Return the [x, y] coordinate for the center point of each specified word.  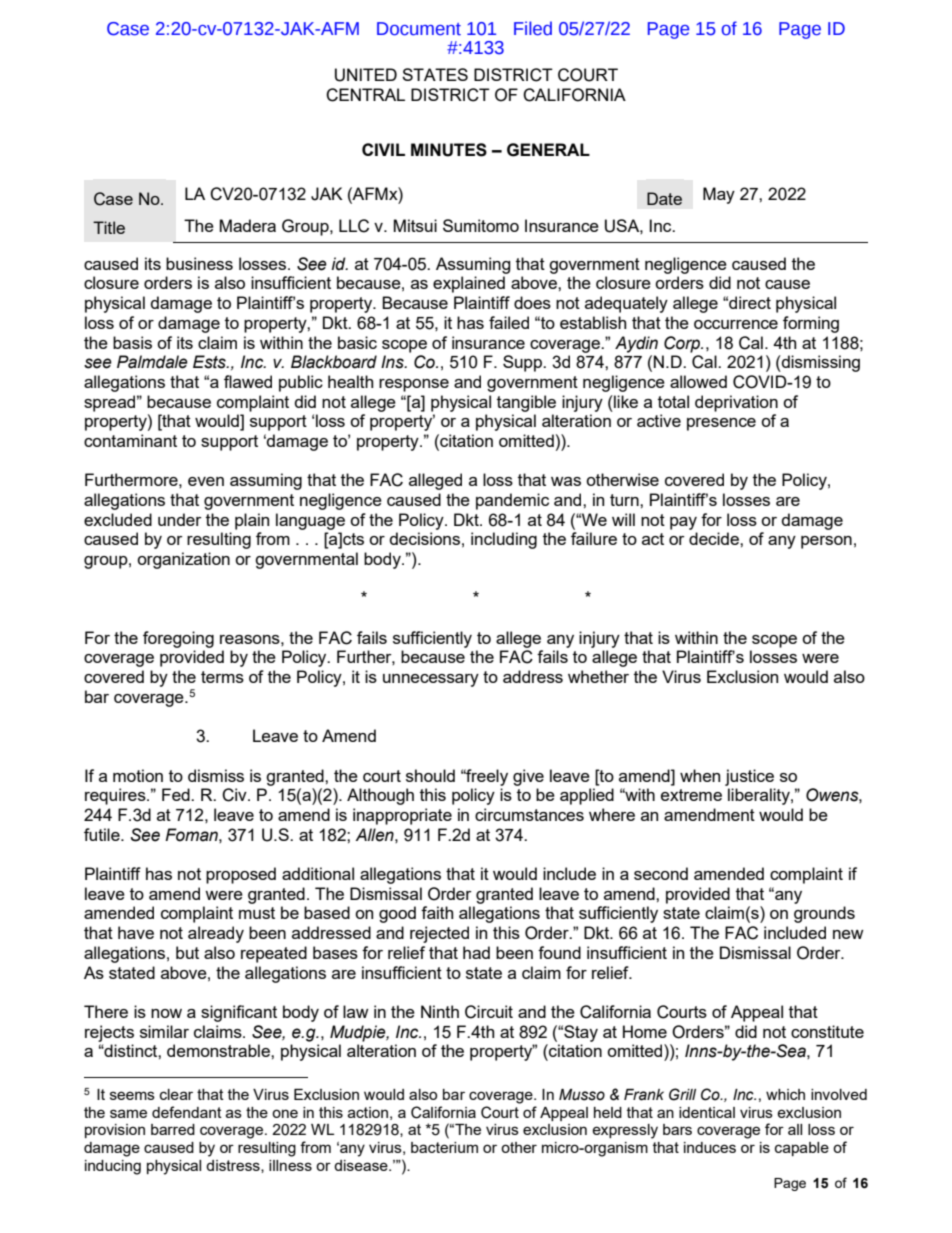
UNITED [366, 75]
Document [419, 29]
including [504, 540]
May [719, 195]
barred [173, 1129]
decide [715, 538]
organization [183, 560]
